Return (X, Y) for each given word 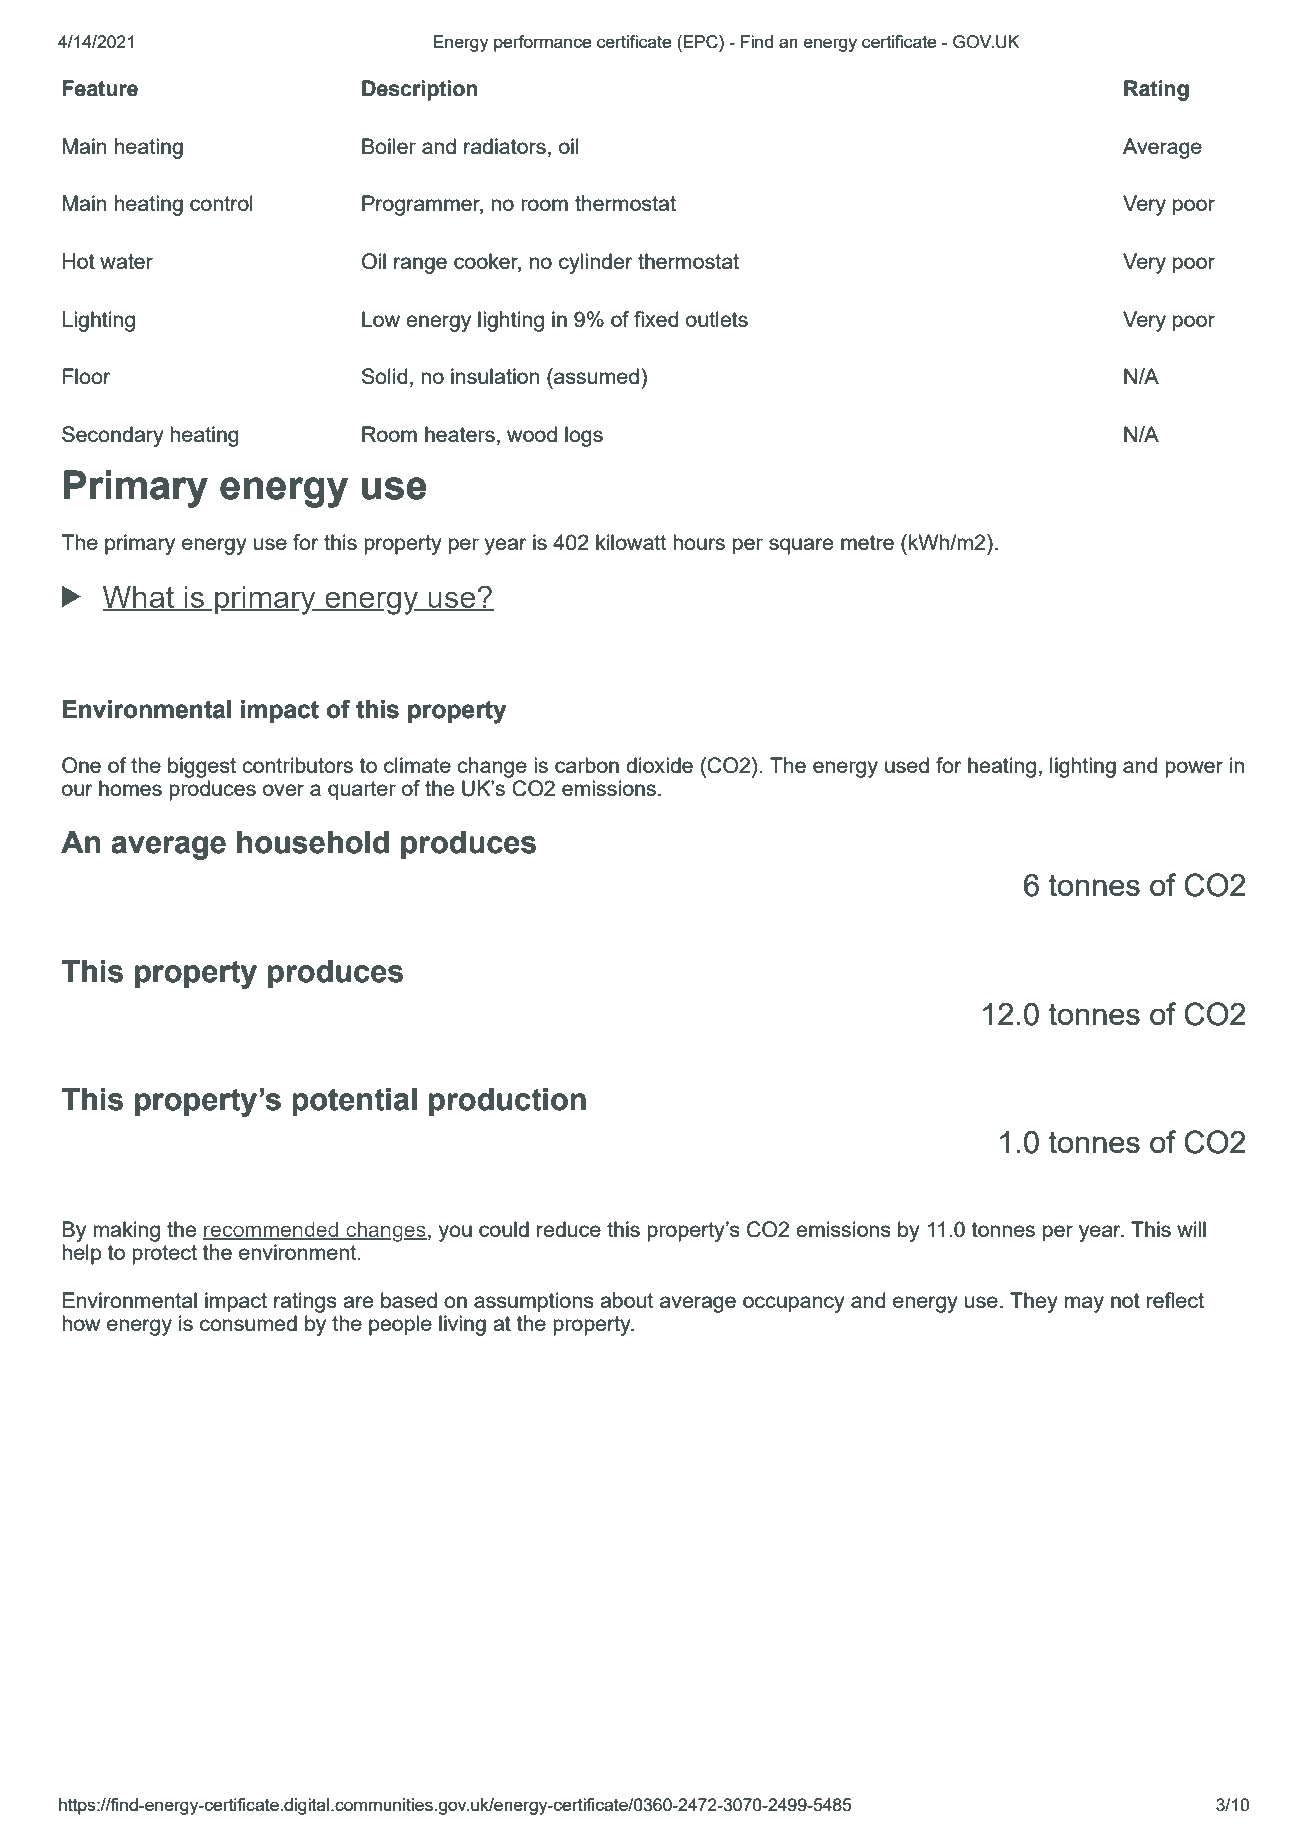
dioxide (659, 765)
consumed (248, 1323)
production (507, 1102)
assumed (595, 376)
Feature (100, 88)
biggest (202, 767)
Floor (87, 376)
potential (354, 1102)
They (1034, 1302)
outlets (717, 319)
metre (867, 542)
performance (542, 43)
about (626, 1300)
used (907, 765)
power (1194, 769)
